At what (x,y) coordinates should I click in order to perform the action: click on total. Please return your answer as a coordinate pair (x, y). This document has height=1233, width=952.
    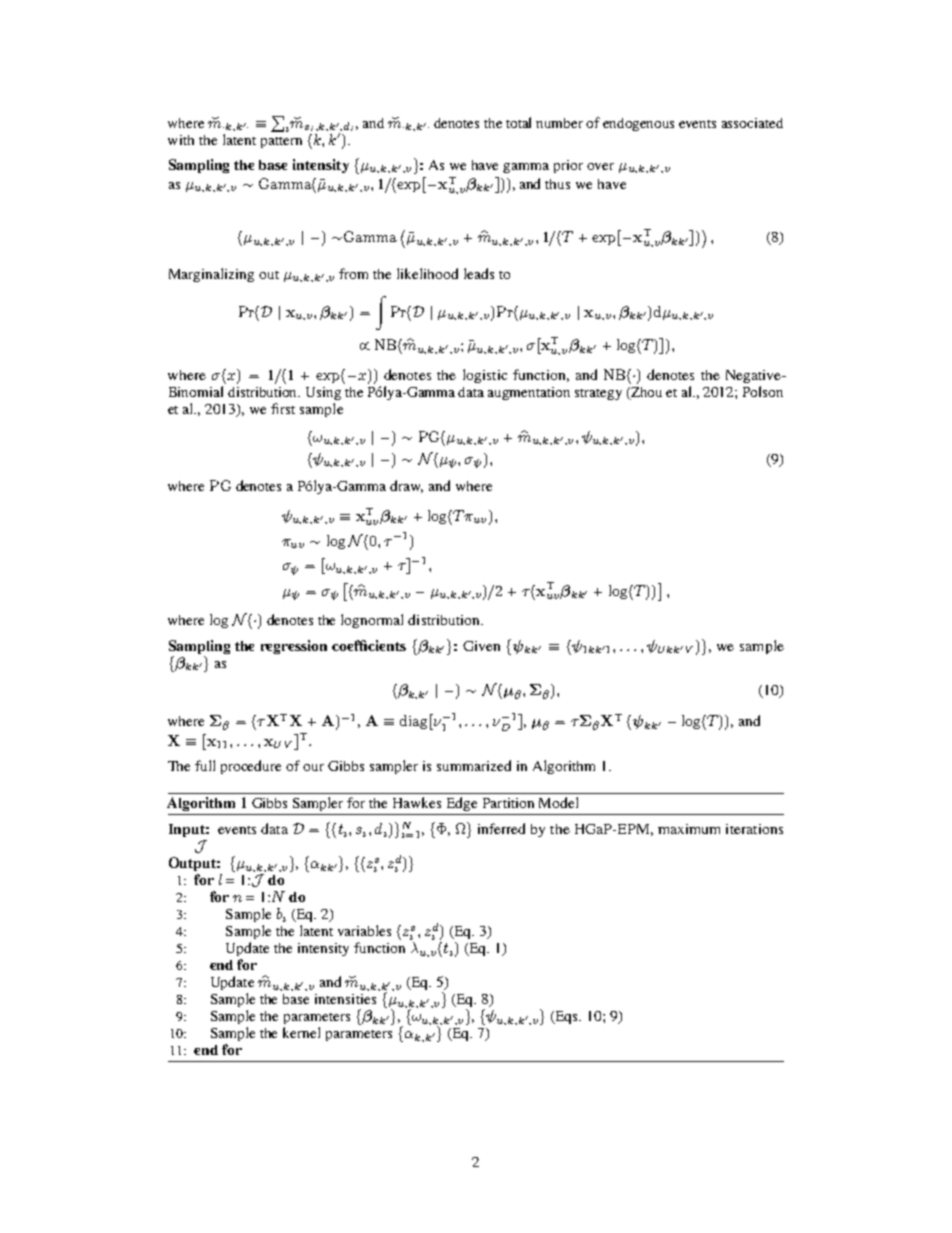
    Looking at the image, I should click on (518, 122).
